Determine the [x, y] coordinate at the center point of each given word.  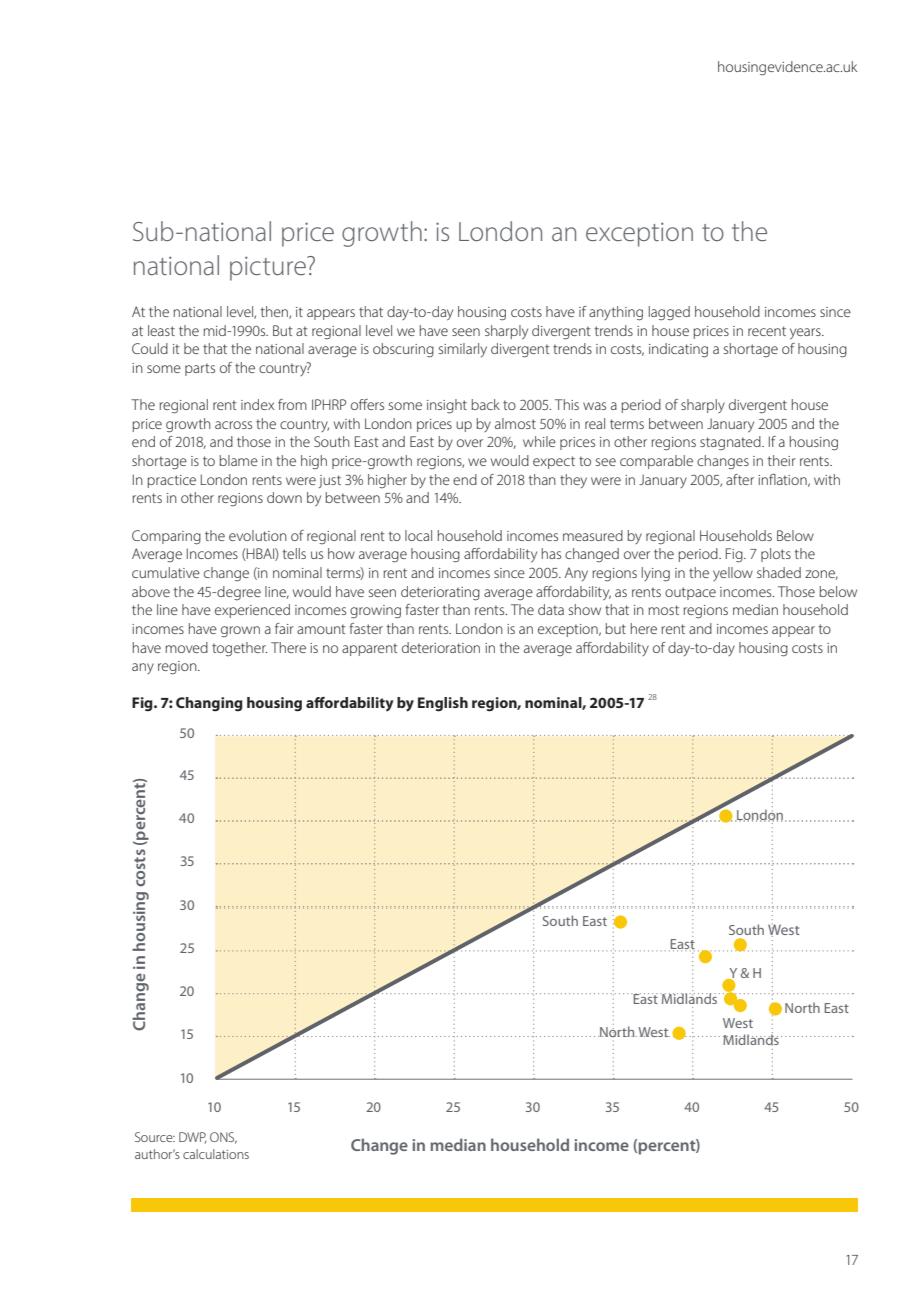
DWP [192, 1138]
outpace [690, 593]
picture [269, 268]
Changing [209, 704]
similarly [463, 350]
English [443, 704]
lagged [669, 313]
